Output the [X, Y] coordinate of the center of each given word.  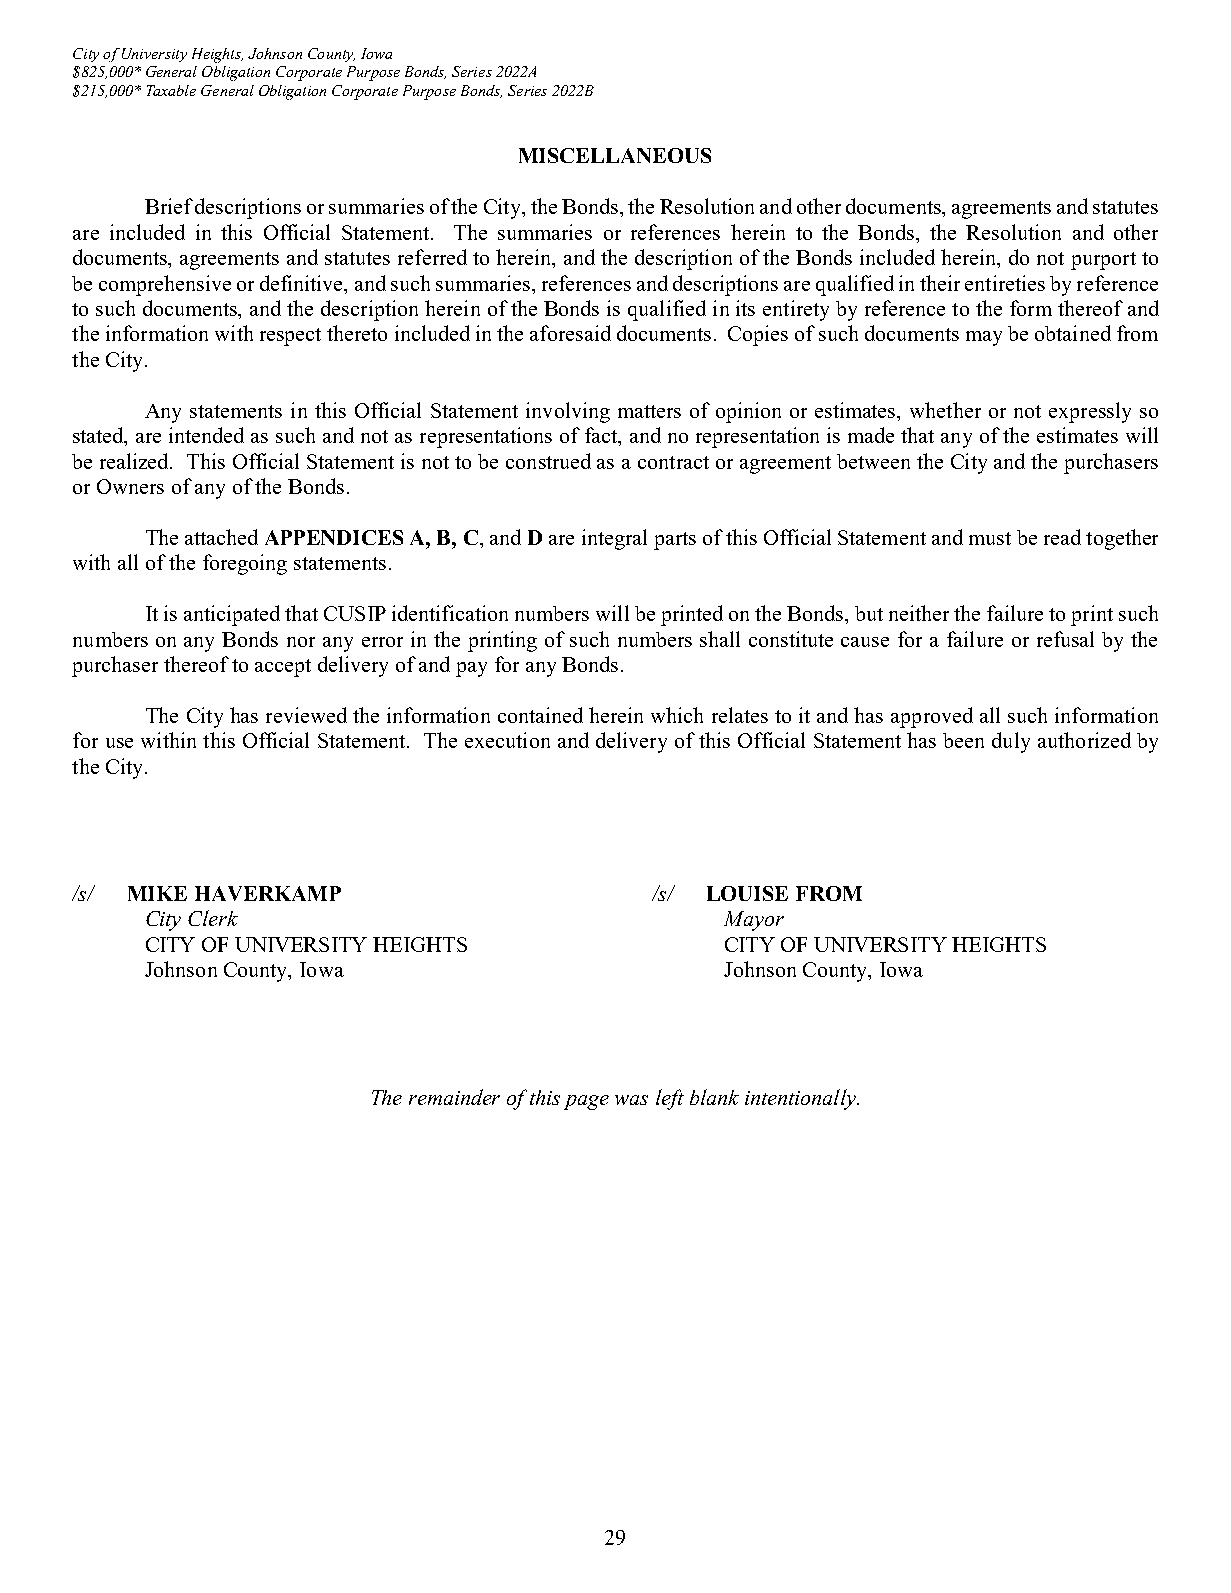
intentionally [801, 1099]
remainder [454, 1097]
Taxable [171, 90]
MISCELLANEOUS [615, 155]
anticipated [232, 615]
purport [1103, 261]
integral [614, 539]
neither [919, 613]
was [631, 1100]
